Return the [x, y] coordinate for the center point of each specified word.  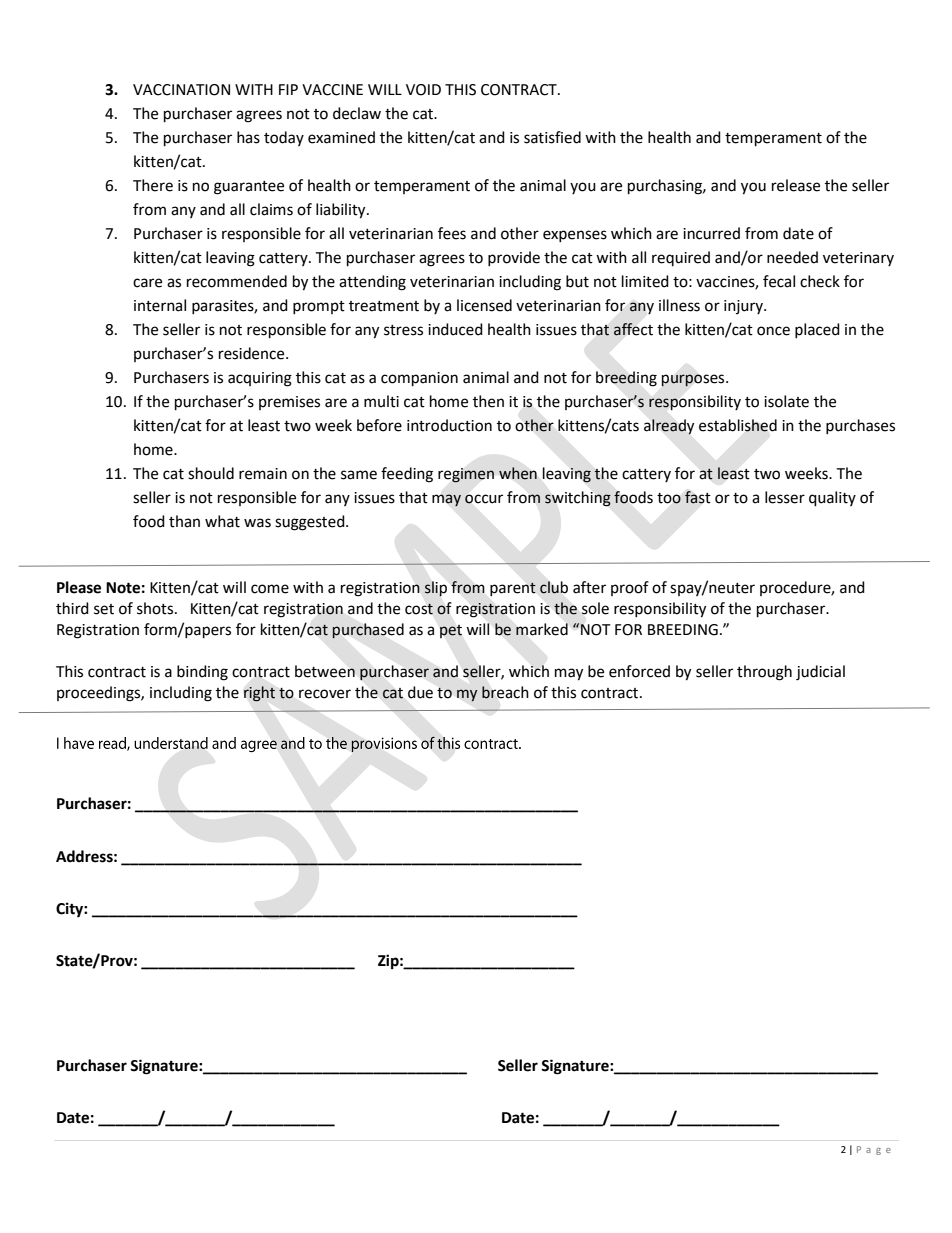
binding [202, 673]
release [796, 185]
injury [744, 307]
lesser [785, 497]
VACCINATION [181, 90]
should [211, 473]
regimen [466, 475]
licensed [484, 305]
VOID [423, 90]
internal [160, 305]
